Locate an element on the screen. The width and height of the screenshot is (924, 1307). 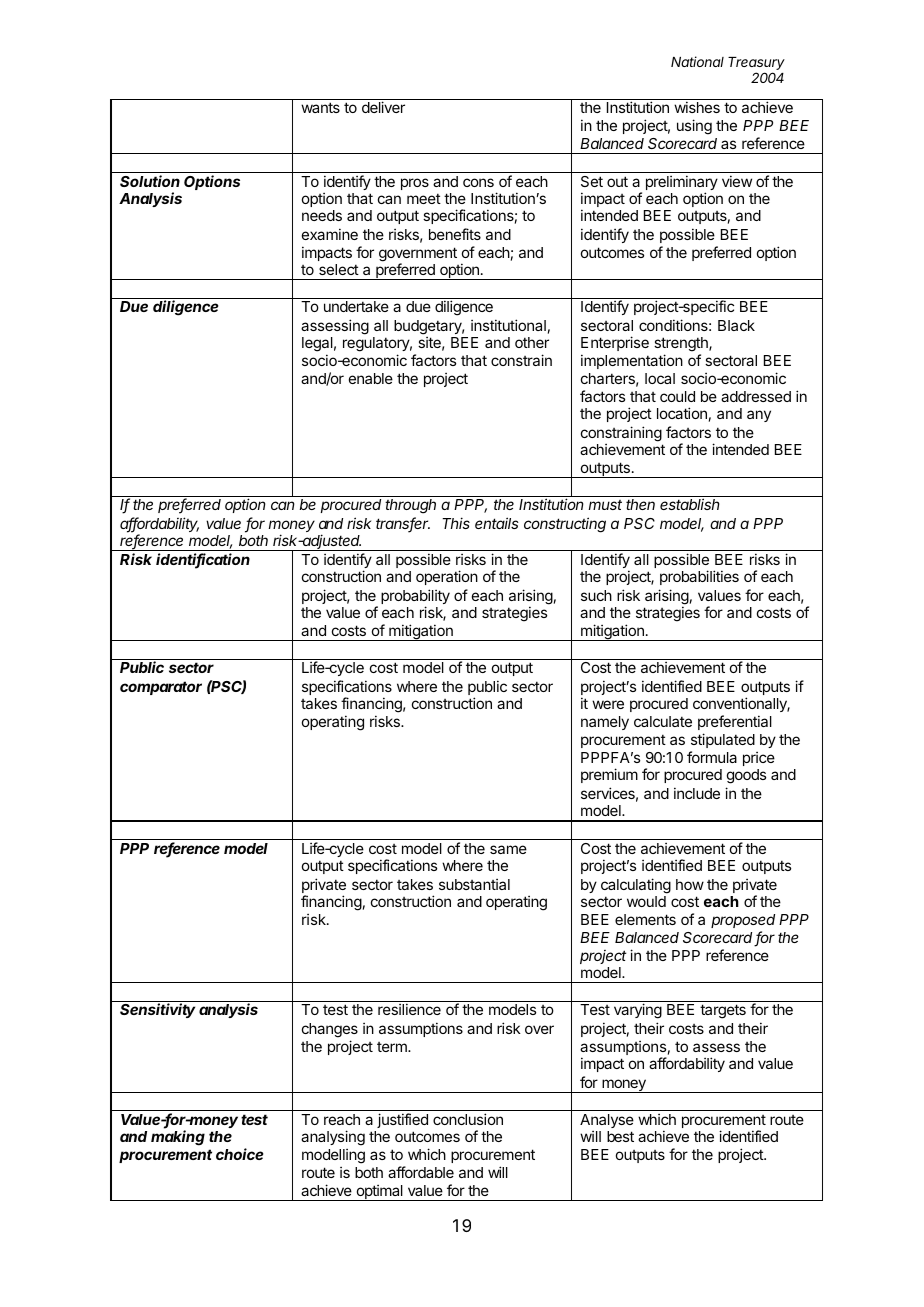
elements is located at coordinates (645, 919).
